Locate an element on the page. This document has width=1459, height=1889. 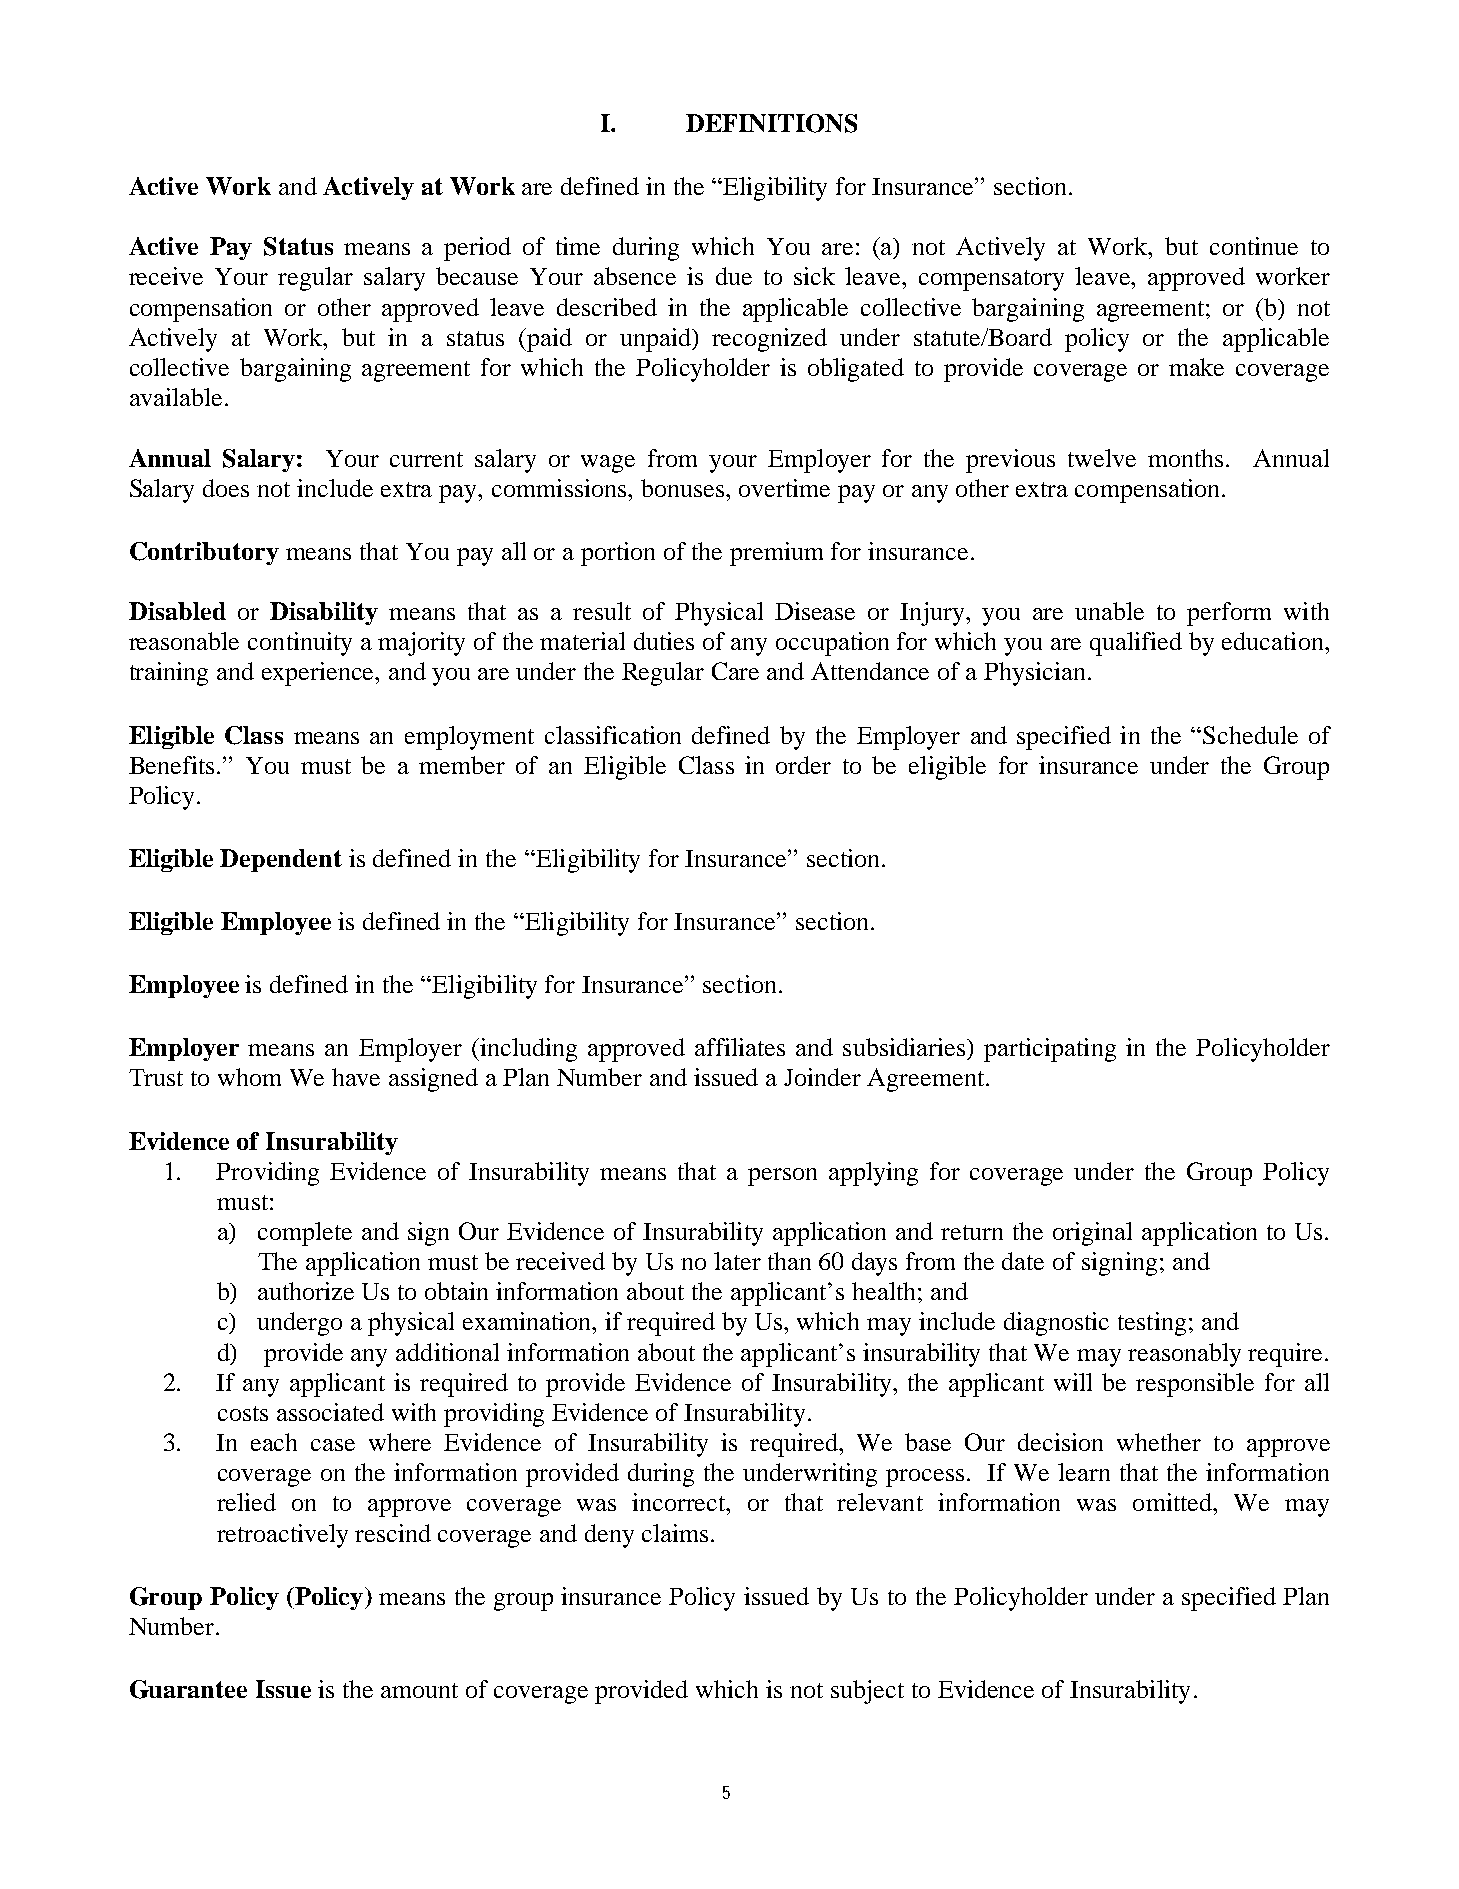
affiliates is located at coordinates (740, 1047).
